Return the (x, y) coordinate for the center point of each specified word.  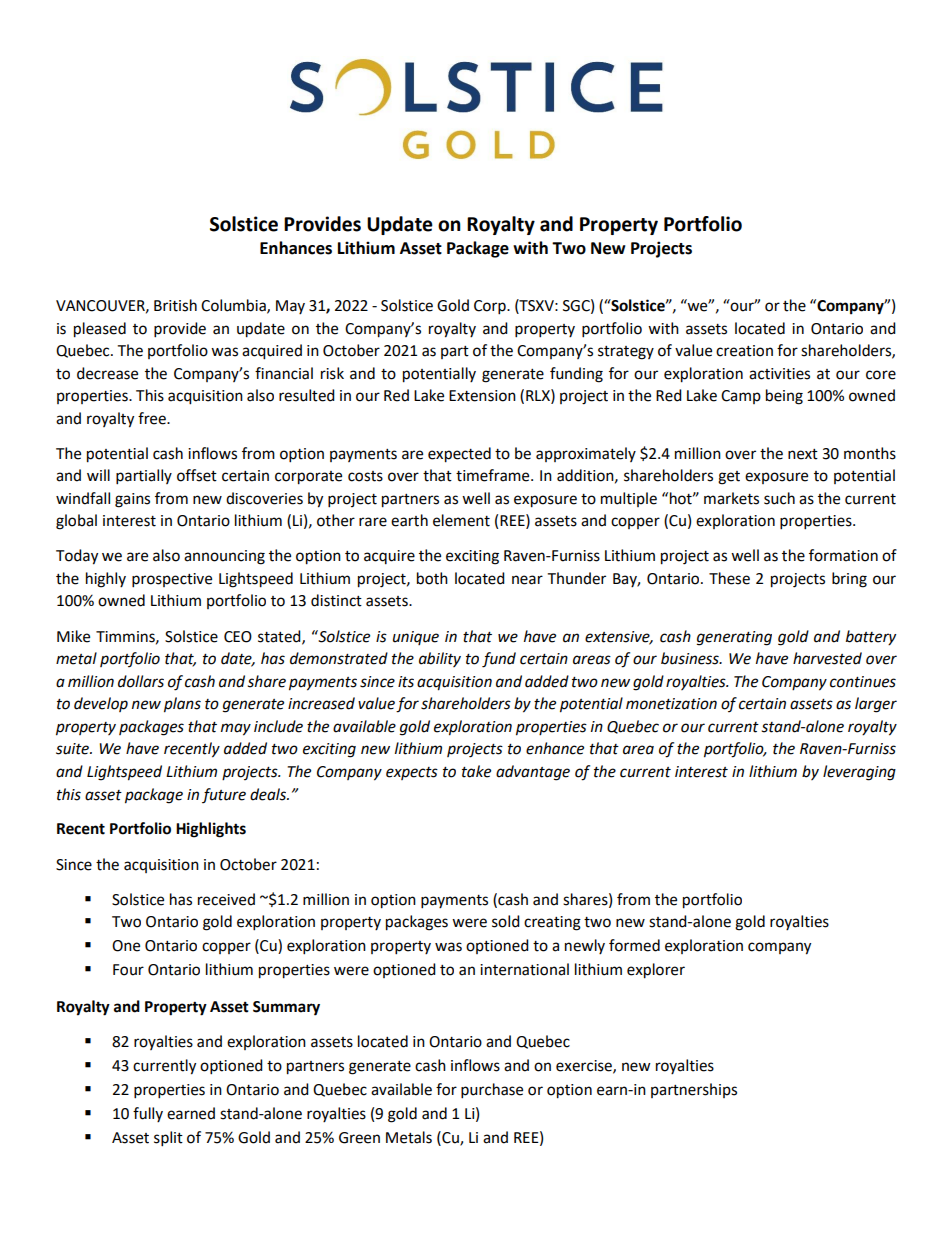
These (729, 578)
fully (148, 1114)
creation (744, 351)
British (175, 305)
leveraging (859, 773)
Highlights (211, 830)
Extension (482, 396)
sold (506, 921)
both (432, 578)
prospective (172, 580)
